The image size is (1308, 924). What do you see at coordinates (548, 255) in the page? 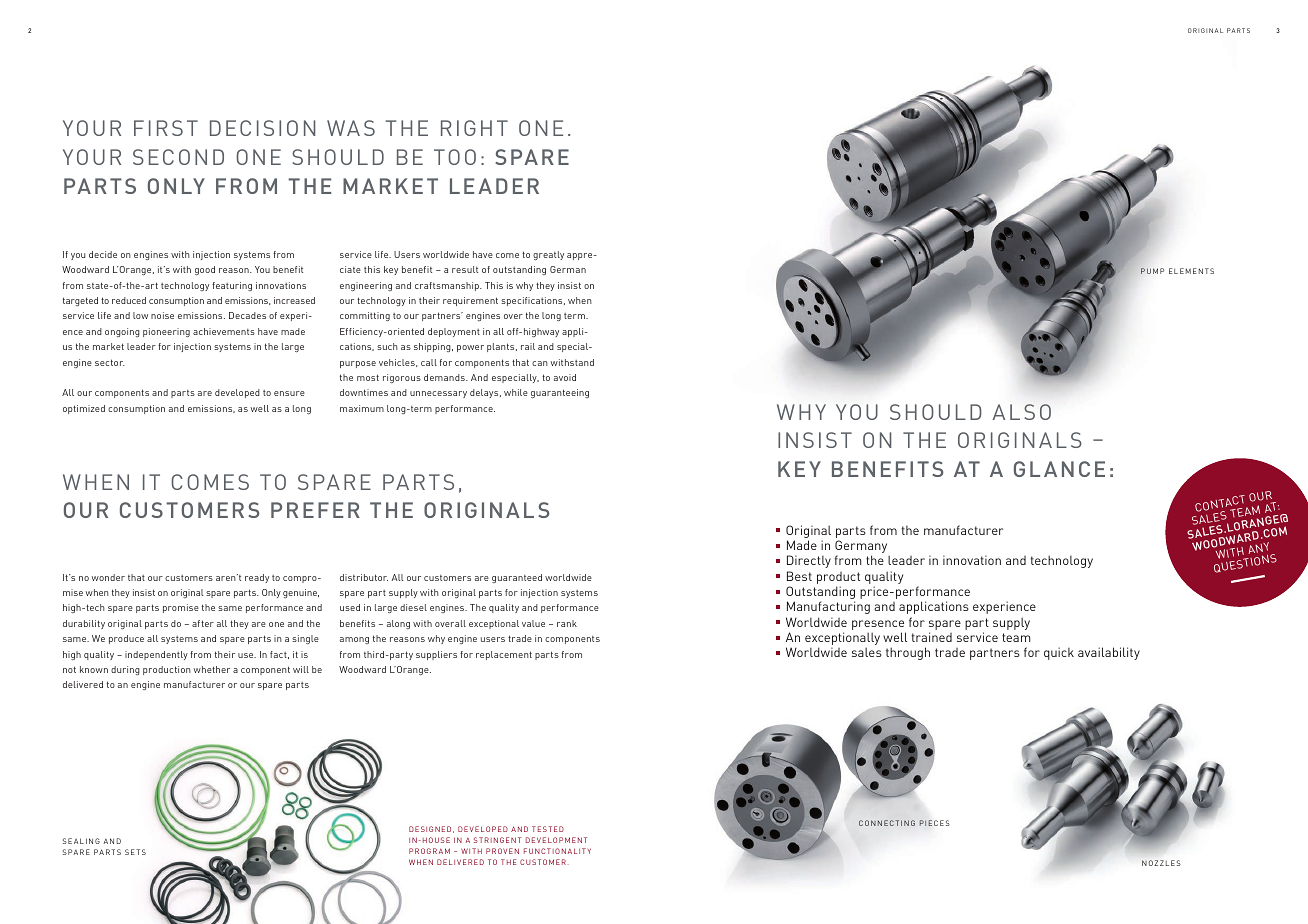
I see `greatly` at bounding box center [548, 255].
